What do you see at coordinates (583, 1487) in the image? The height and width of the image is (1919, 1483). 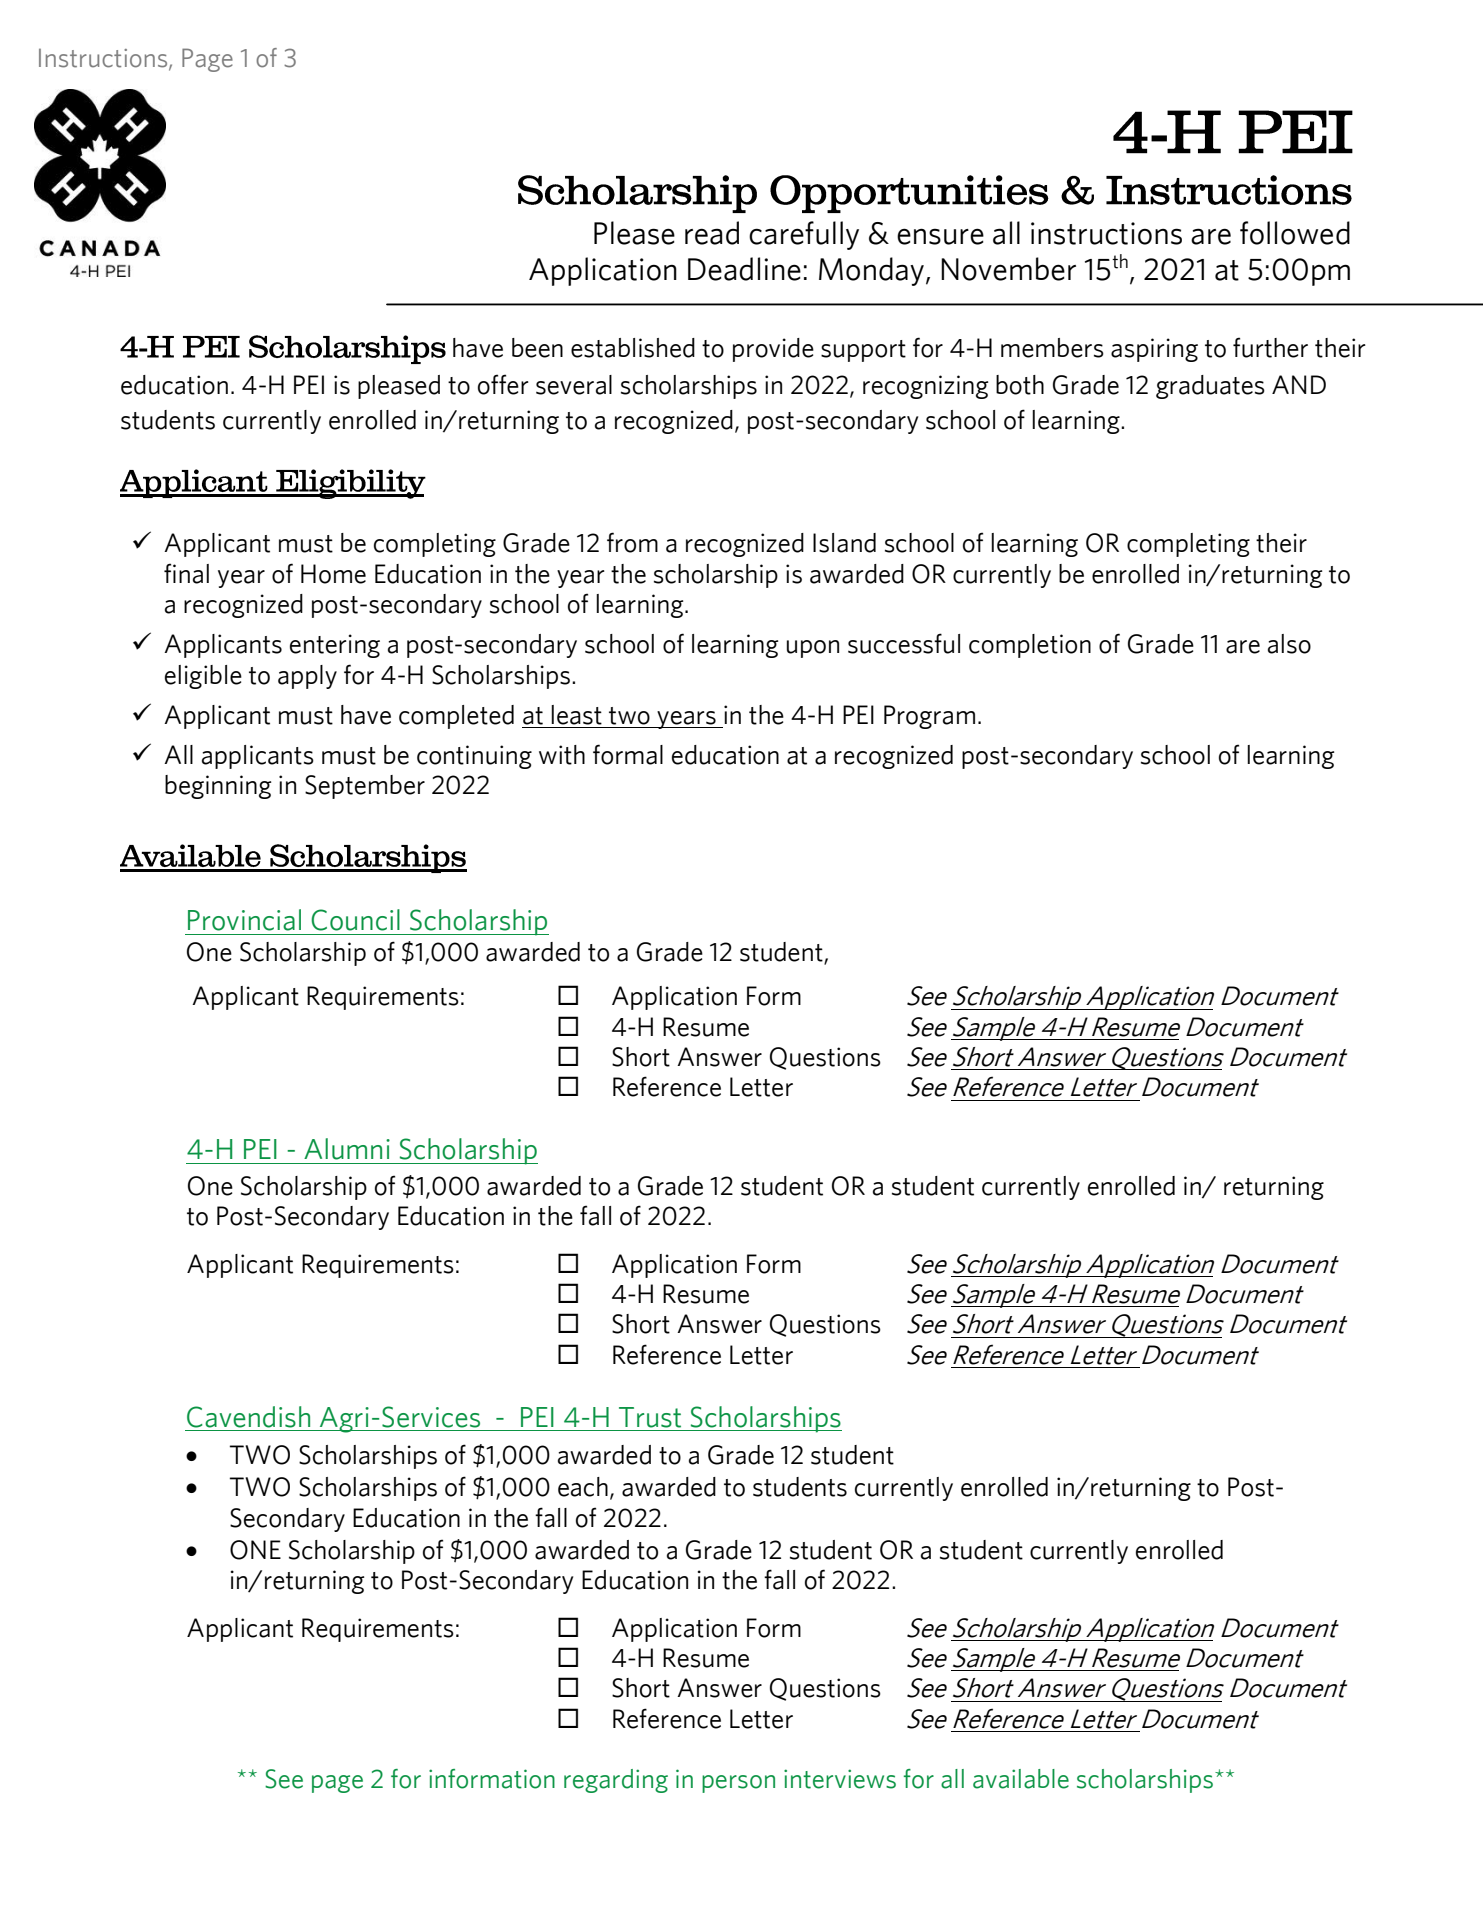 I see `each` at bounding box center [583, 1487].
